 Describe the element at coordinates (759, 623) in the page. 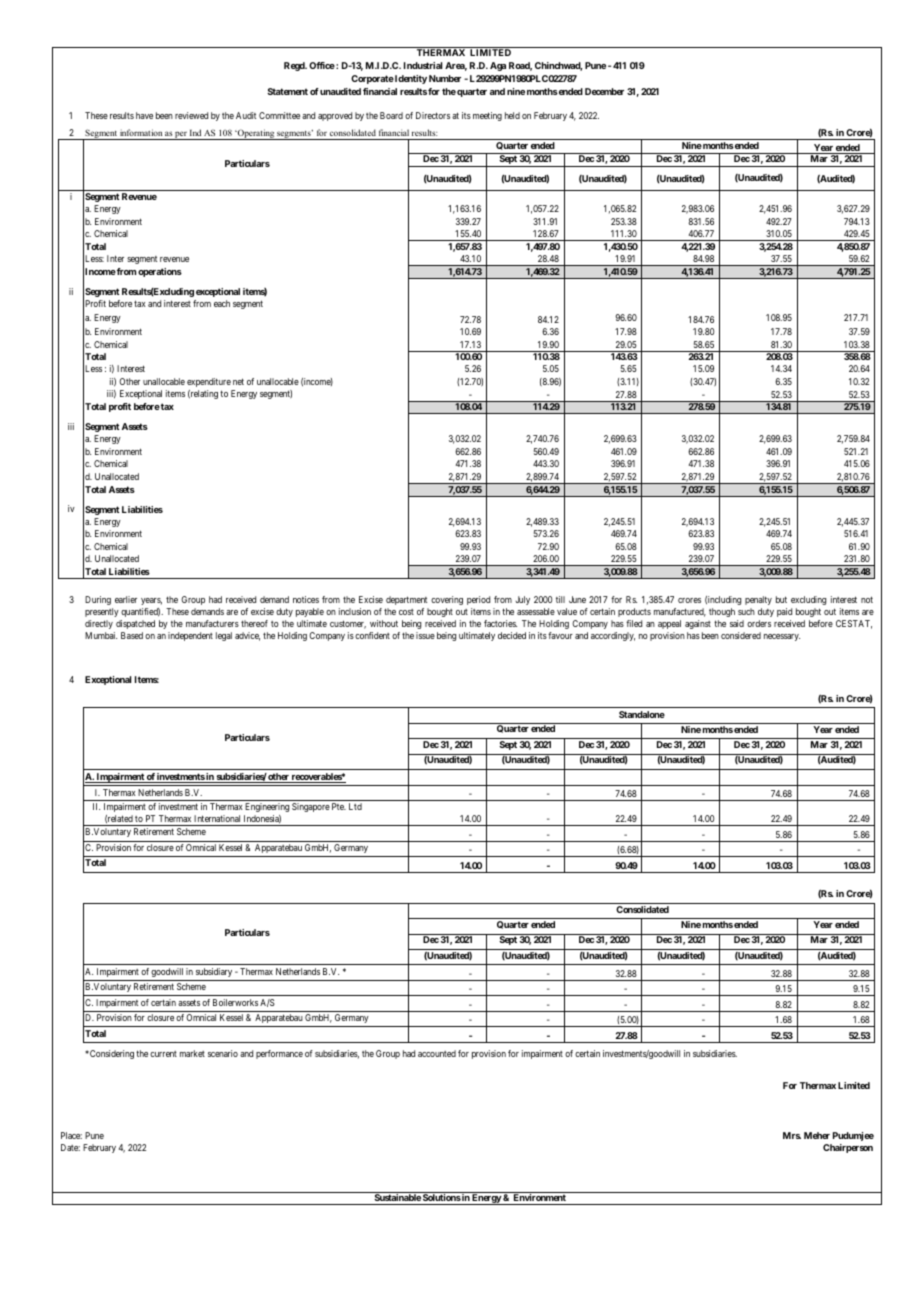

I see `orders` at that location.
